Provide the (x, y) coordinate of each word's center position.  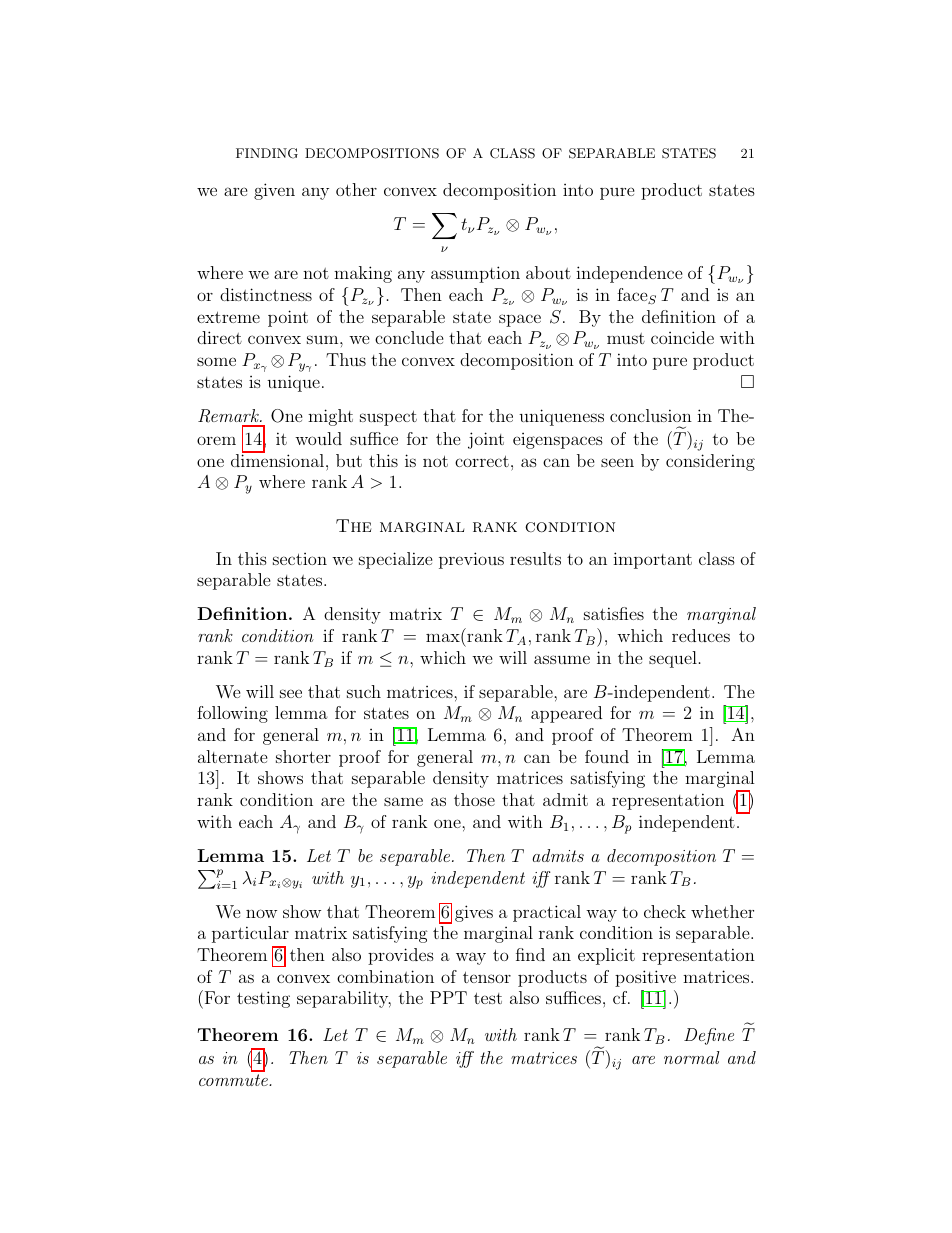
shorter (303, 756)
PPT (448, 997)
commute (234, 1080)
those (474, 799)
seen (617, 462)
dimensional (279, 459)
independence (629, 274)
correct (482, 461)
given (274, 191)
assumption (475, 274)
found (607, 756)
